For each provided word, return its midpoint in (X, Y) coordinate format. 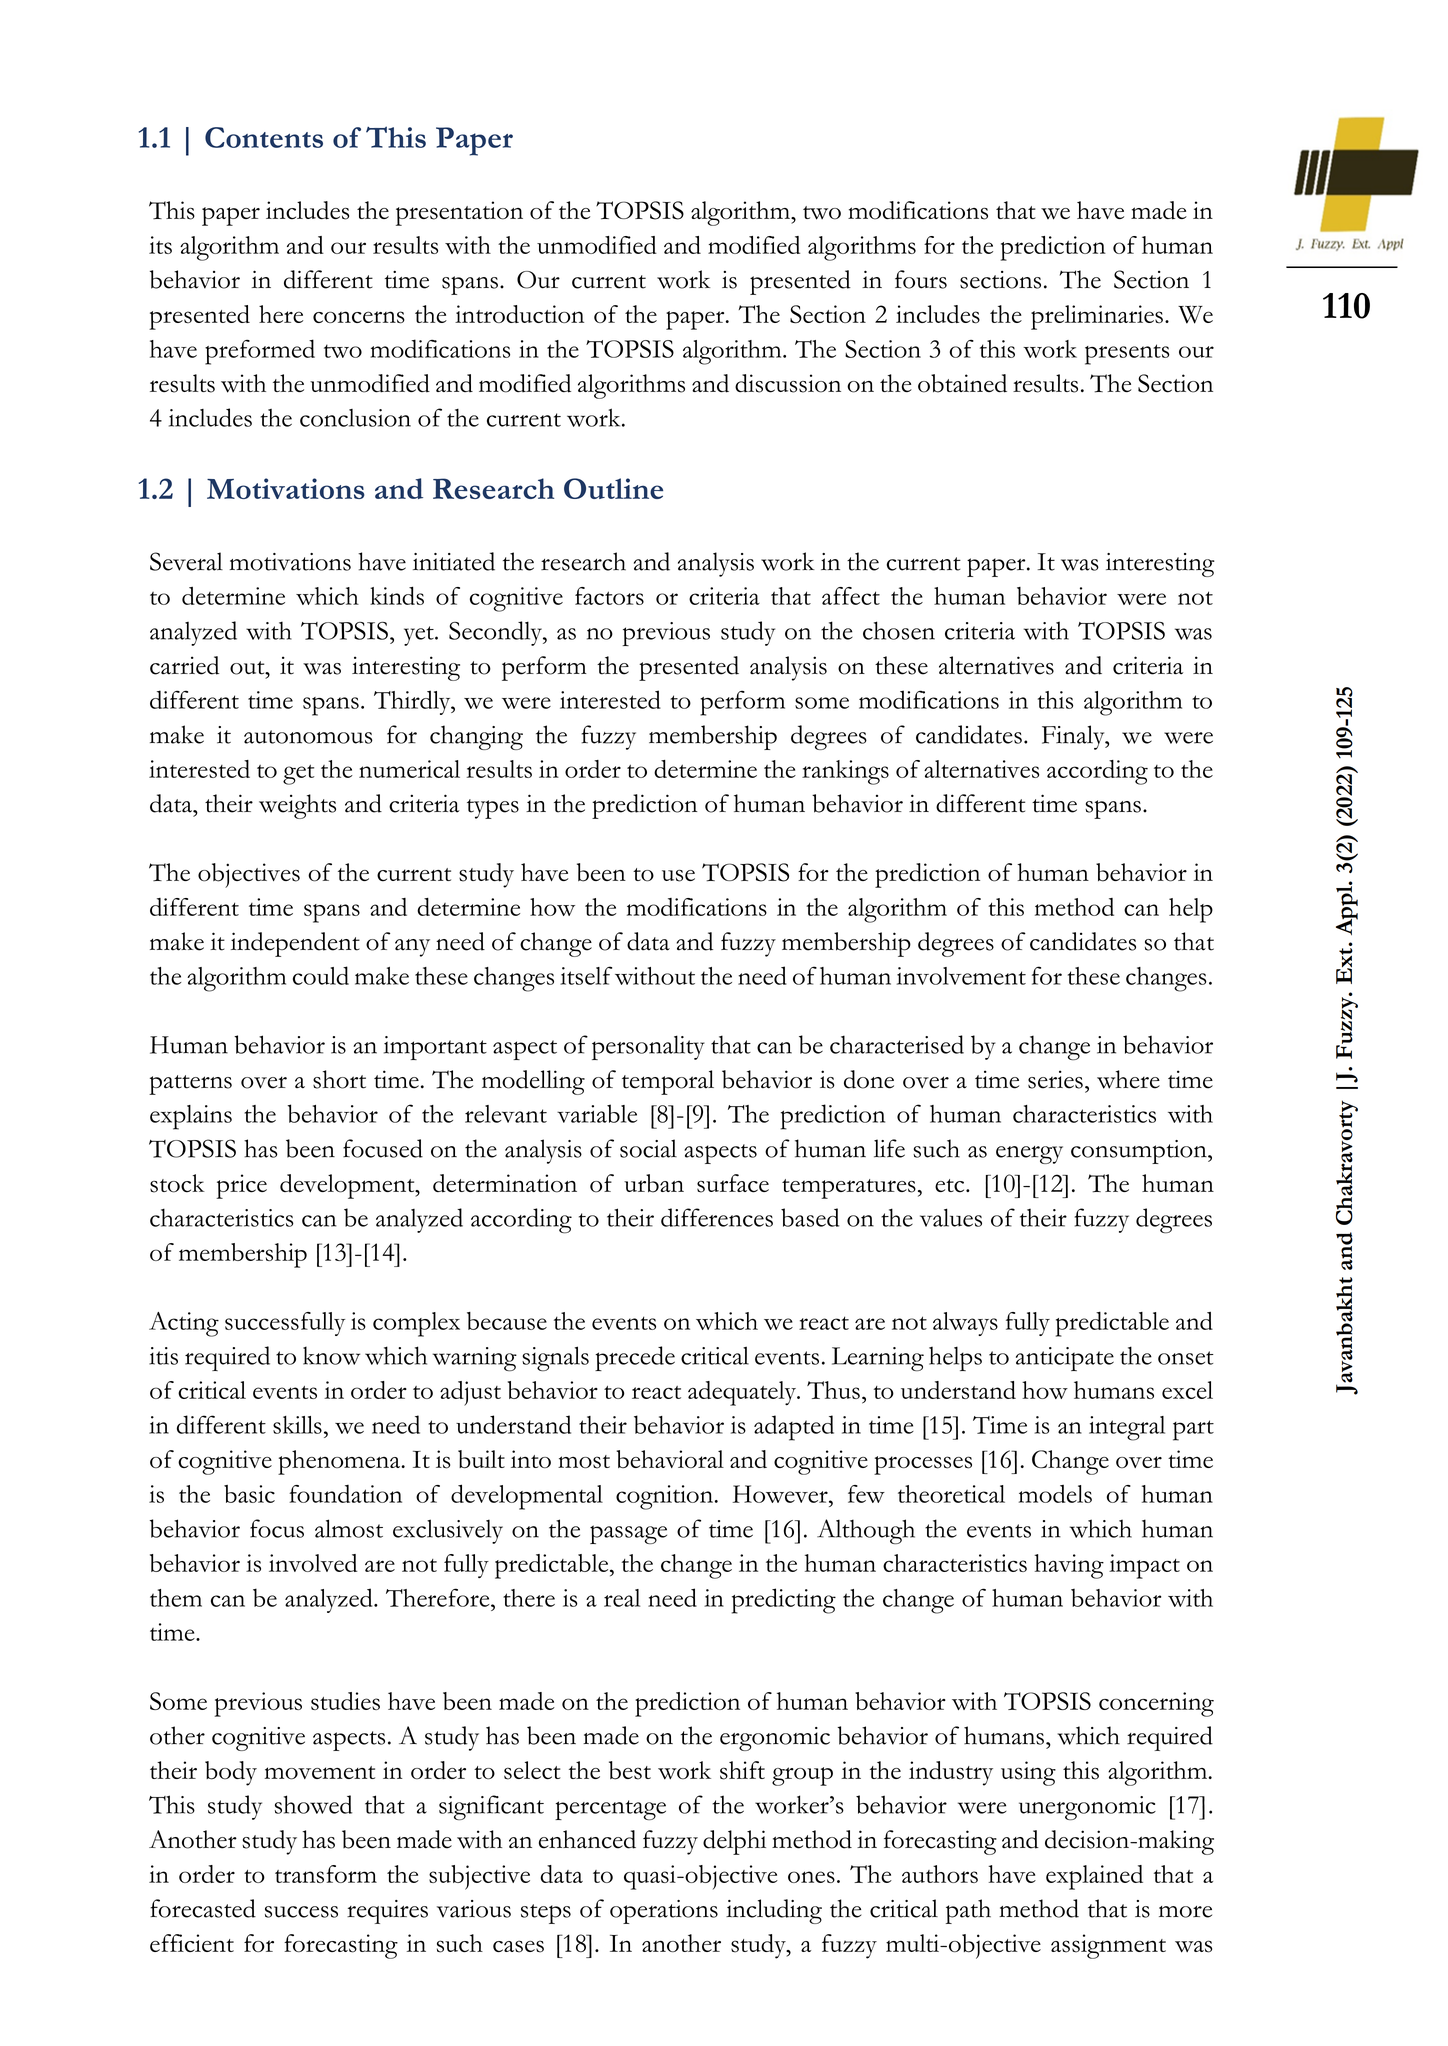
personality (648, 1047)
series (1055, 1079)
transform (326, 1874)
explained (1094, 1877)
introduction (519, 314)
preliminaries (1097, 317)
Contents (264, 137)
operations (664, 1912)
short (339, 1079)
